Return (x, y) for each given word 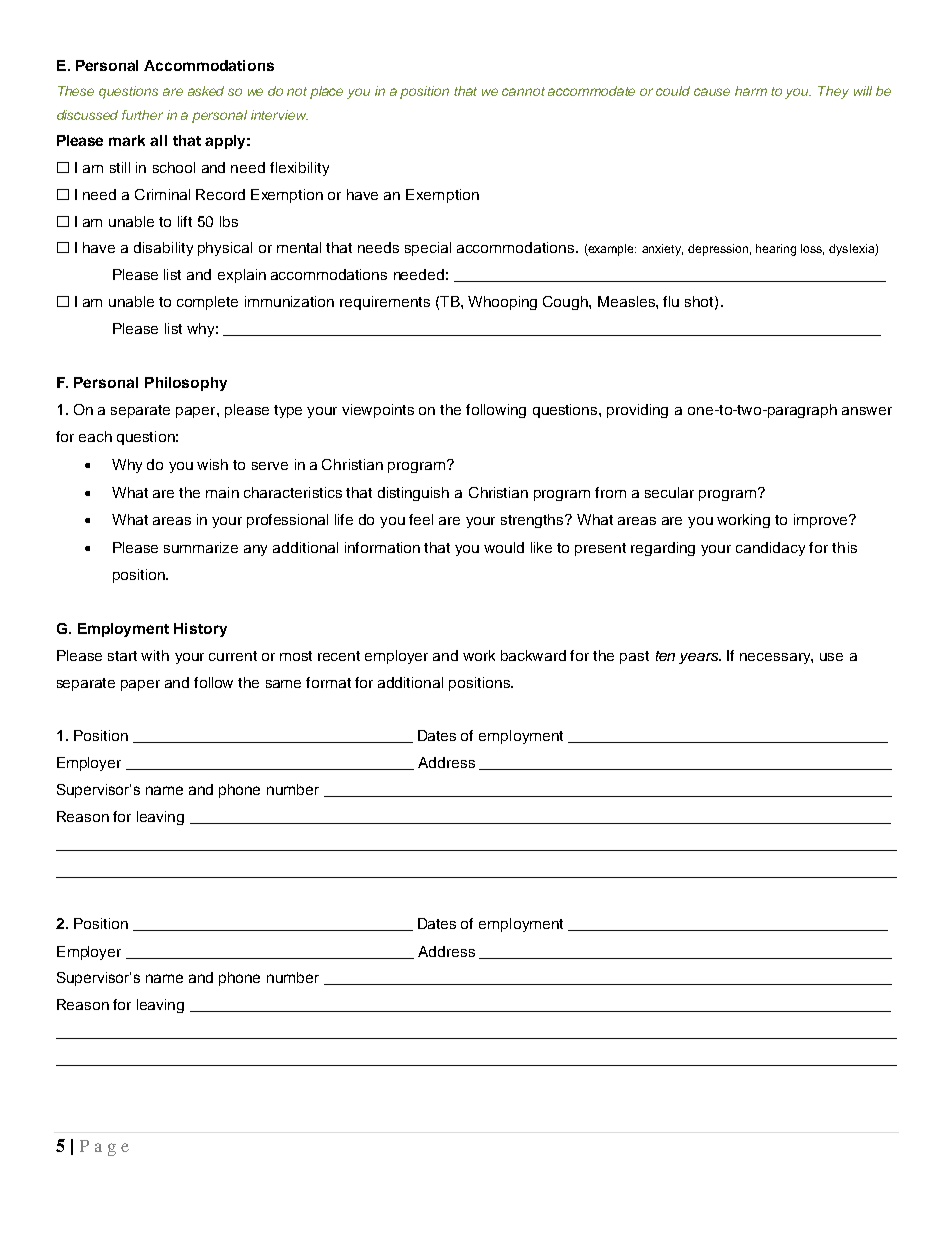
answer (867, 411)
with (155, 655)
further (142, 115)
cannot (523, 91)
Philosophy (186, 384)
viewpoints (378, 411)
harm (751, 91)
